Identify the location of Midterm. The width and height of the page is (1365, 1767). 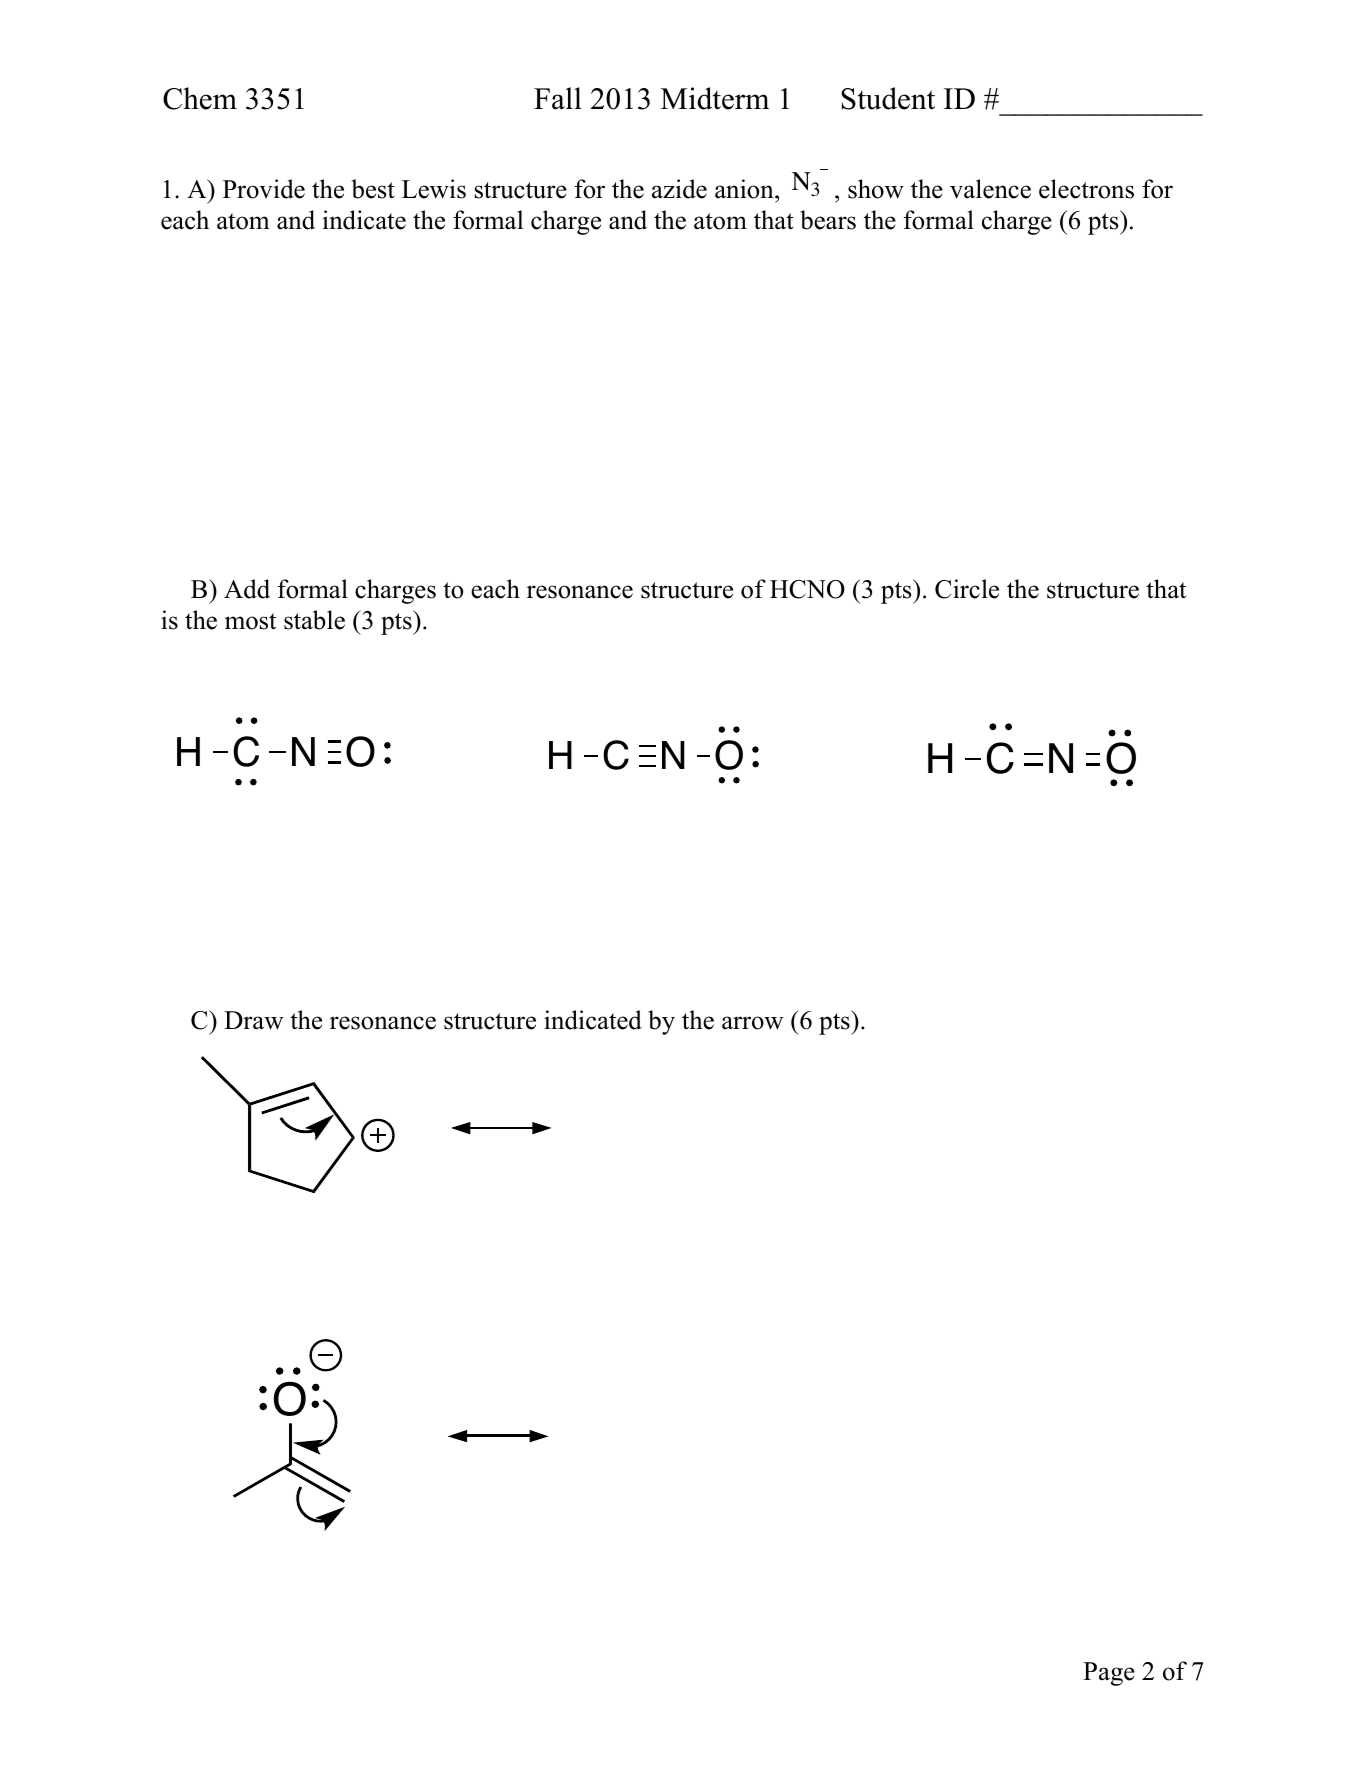
(715, 98).
